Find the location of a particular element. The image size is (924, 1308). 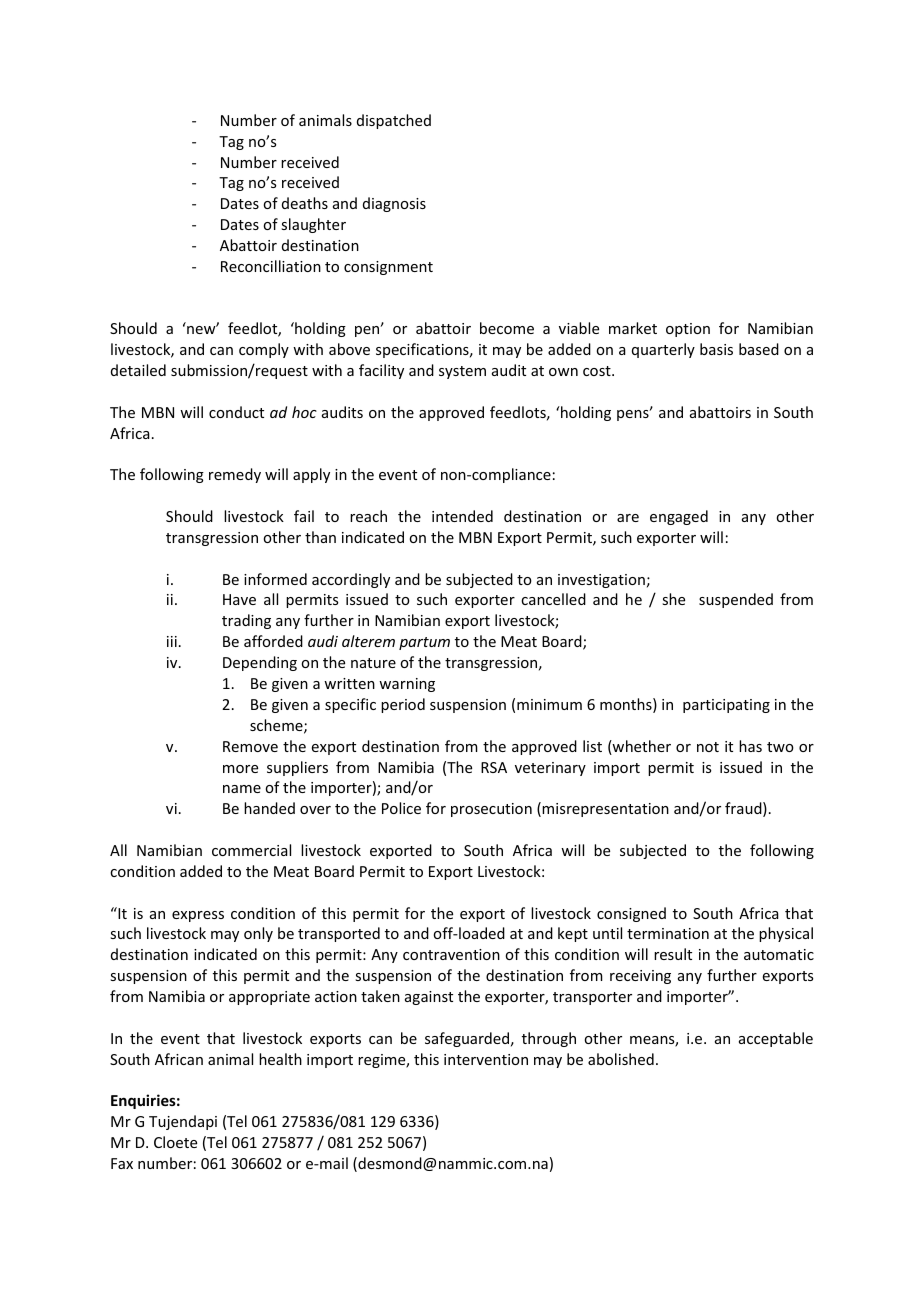

dispatched is located at coordinates (394, 121).
